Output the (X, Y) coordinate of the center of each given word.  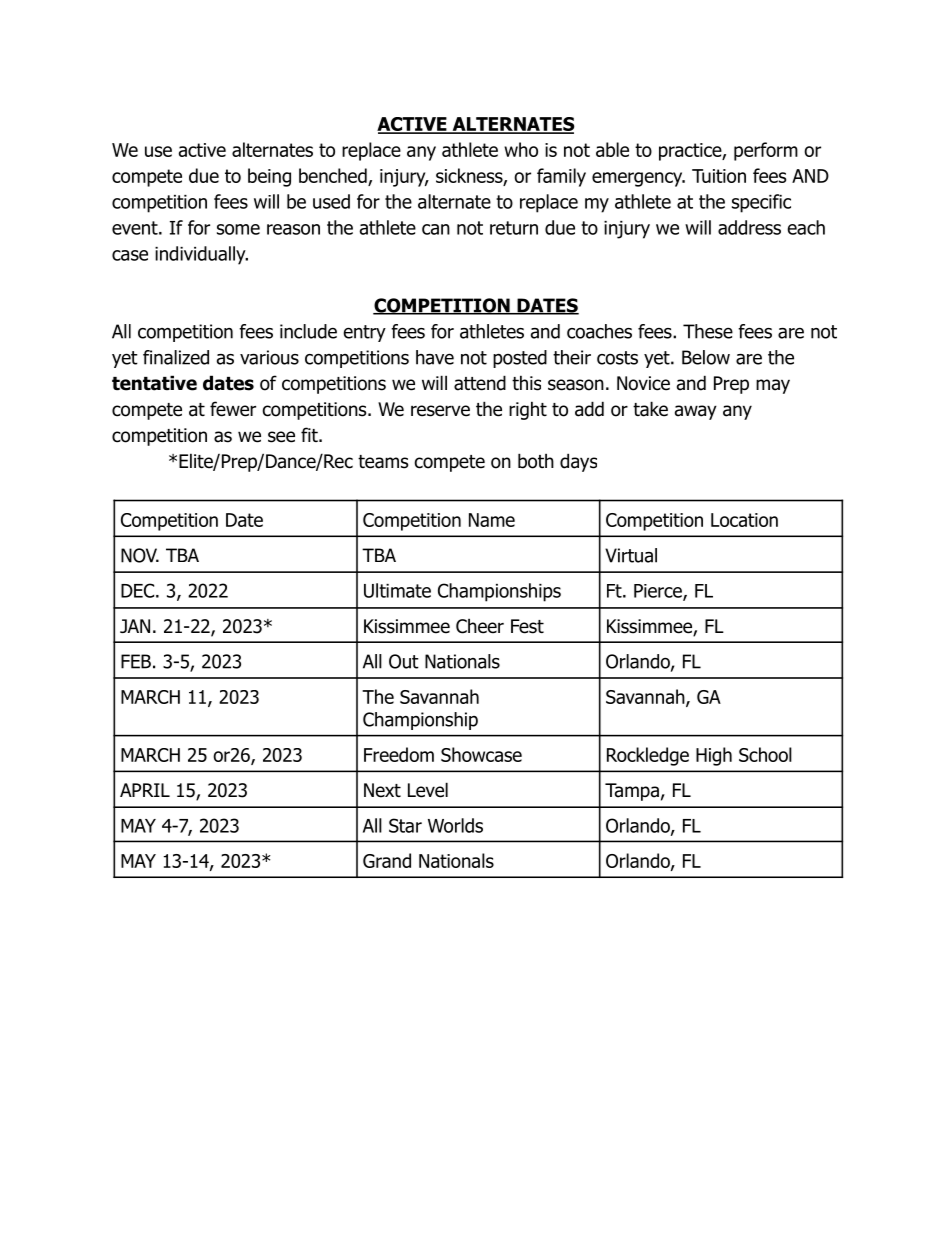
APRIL (145, 790)
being (269, 177)
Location (744, 520)
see (281, 437)
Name (492, 520)
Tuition (719, 176)
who (521, 149)
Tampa (632, 792)
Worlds (455, 825)
